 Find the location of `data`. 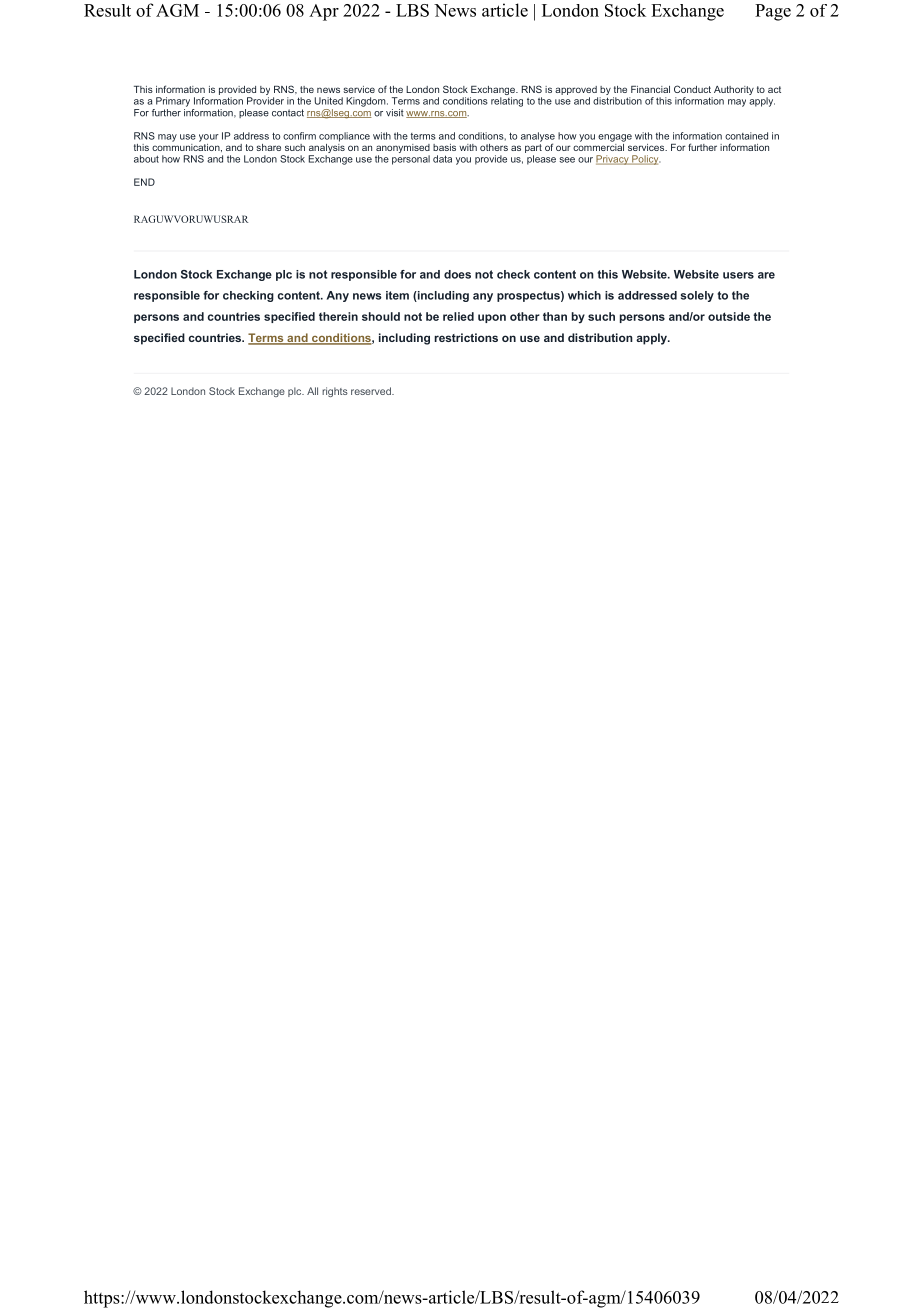

data is located at coordinates (442, 159).
